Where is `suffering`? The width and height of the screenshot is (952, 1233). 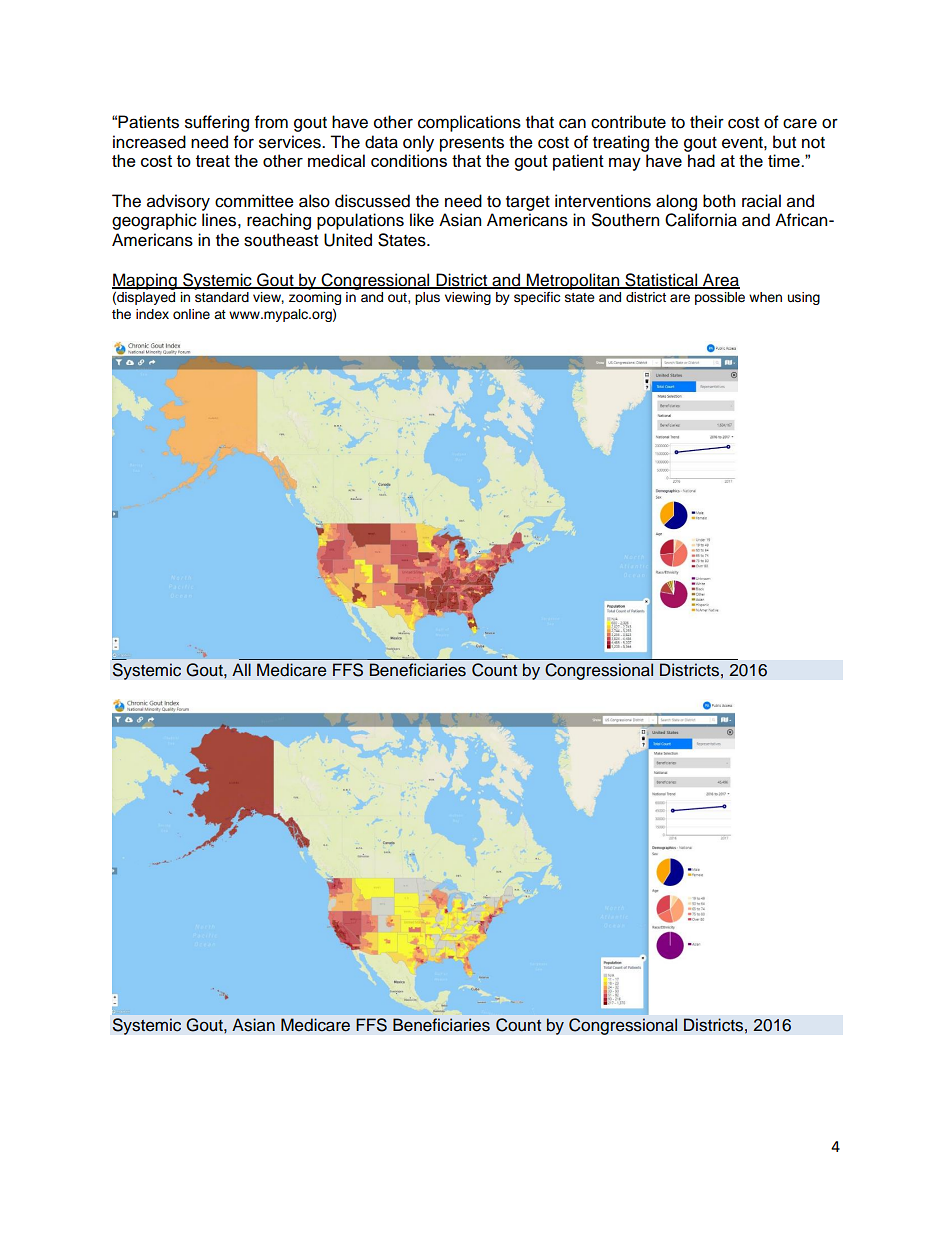
suffering is located at coordinates (217, 123).
